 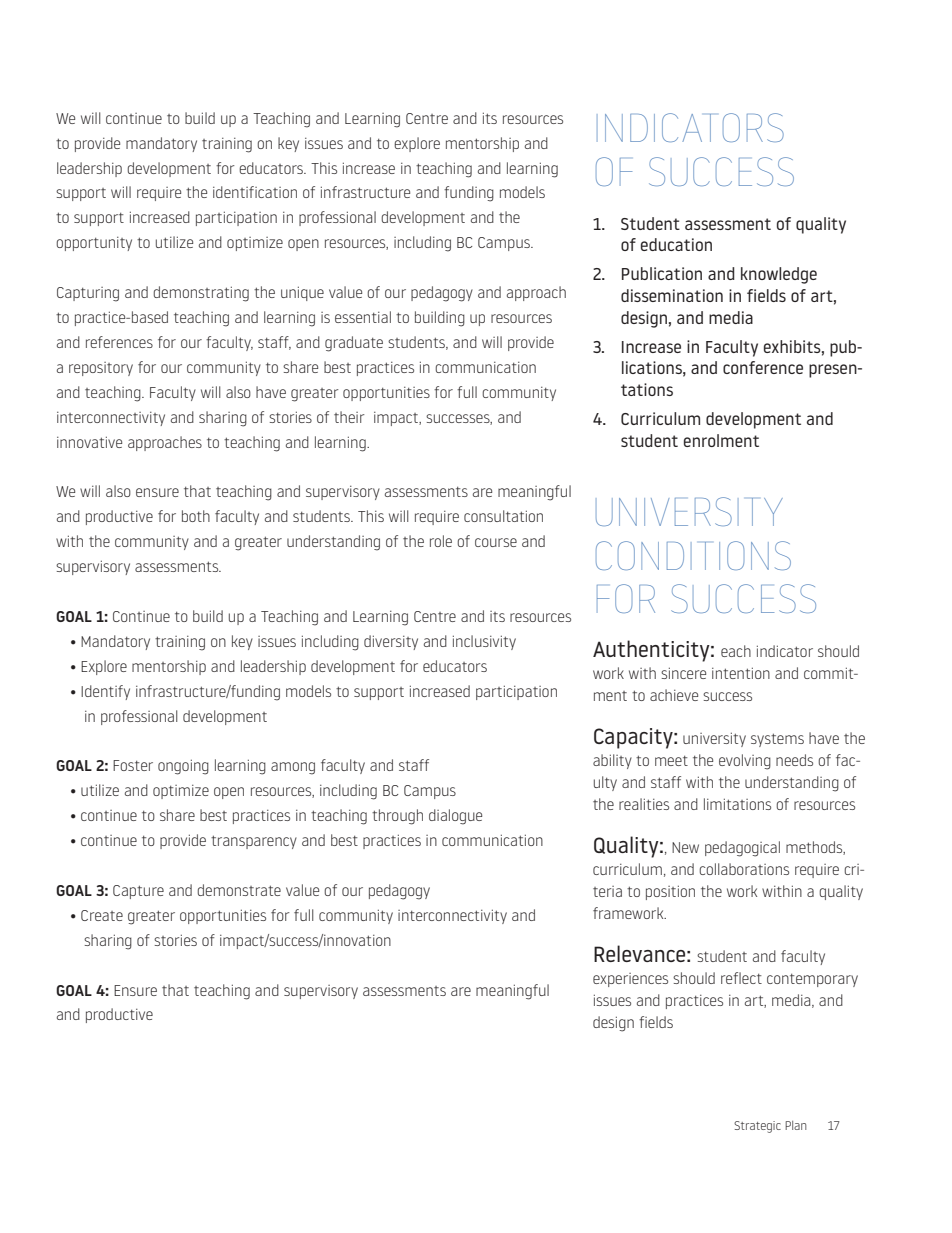 I want to click on collaborations, so click(x=744, y=869).
